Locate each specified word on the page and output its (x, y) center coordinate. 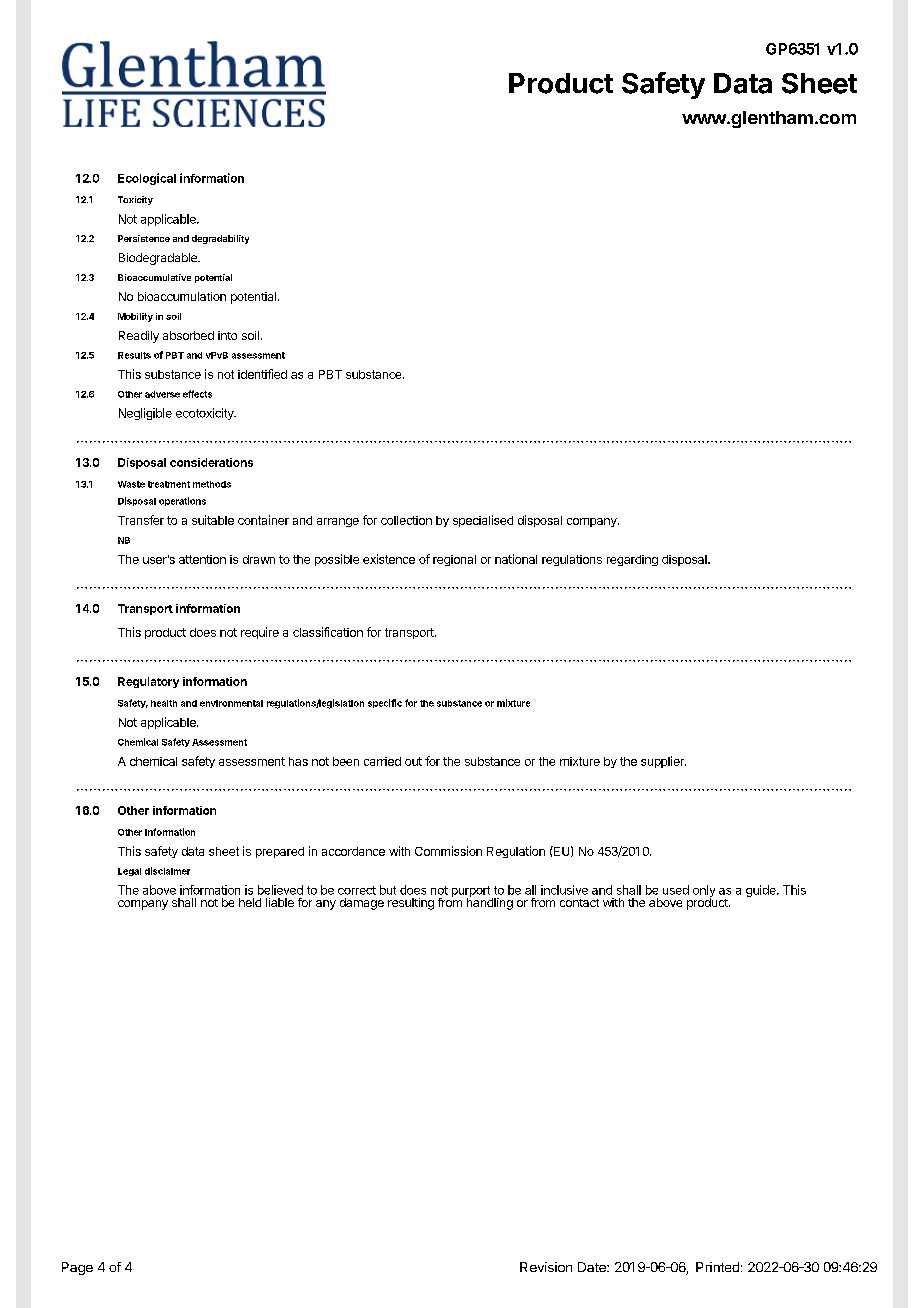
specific (385, 703)
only (704, 892)
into (227, 335)
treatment (169, 484)
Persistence (144, 238)
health (164, 703)
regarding (632, 560)
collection (406, 520)
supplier (663, 762)
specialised (483, 521)
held (250, 902)
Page (77, 1268)
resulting (411, 904)
